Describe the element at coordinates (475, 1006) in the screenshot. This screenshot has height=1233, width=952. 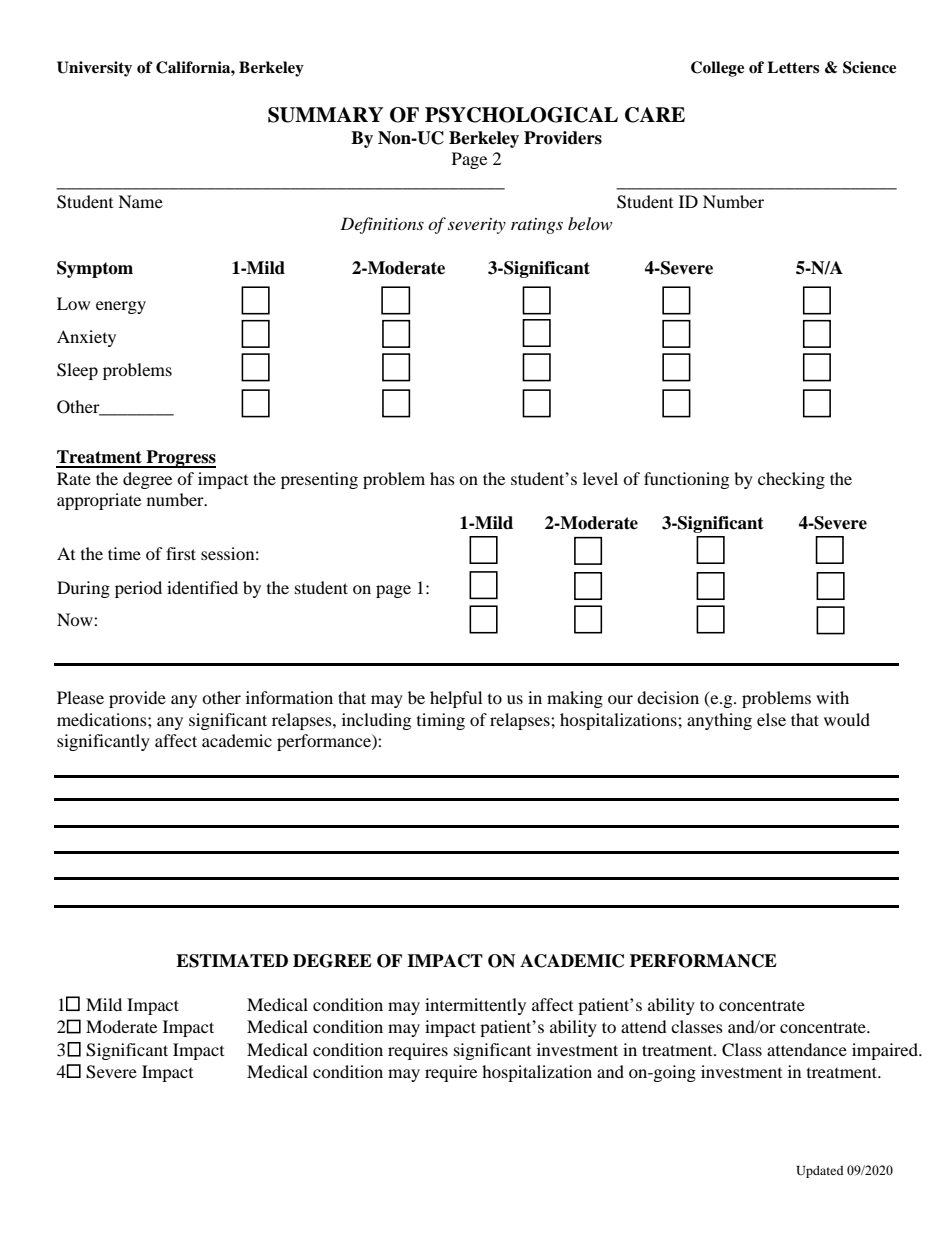
I see `intermittently` at that location.
